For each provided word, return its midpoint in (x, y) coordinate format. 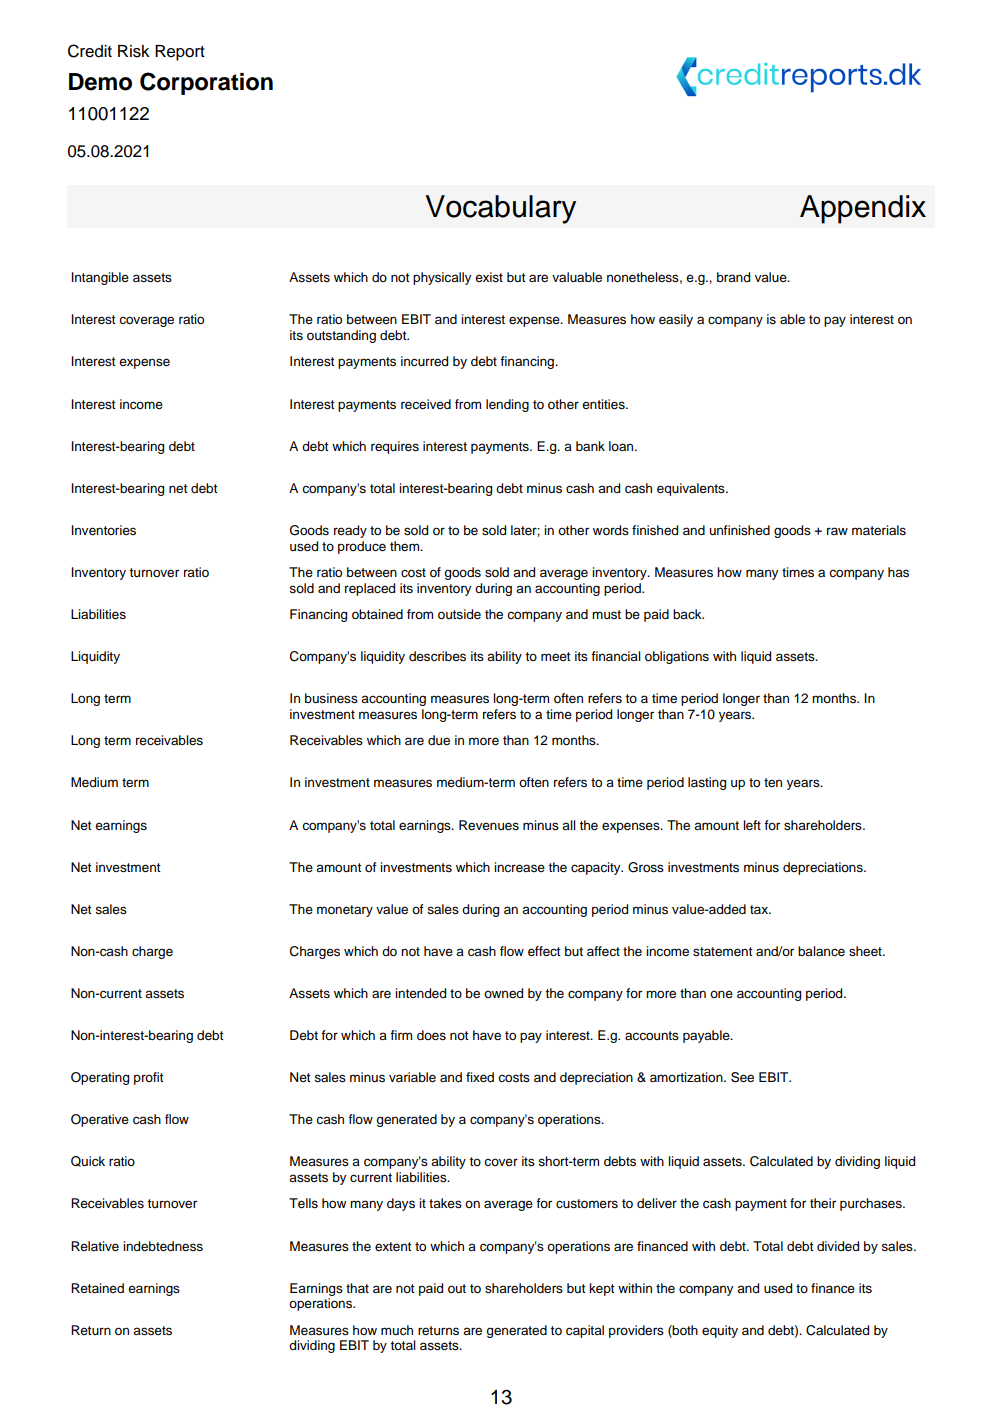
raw (837, 531)
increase (519, 867)
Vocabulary (500, 209)
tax (760, 909)
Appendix (863, 209)
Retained (97, 1288)
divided (838, 1246)
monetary (345, 911)
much (397, 1330)
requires (395, 447)
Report (180, 53)
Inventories (103, 530)
